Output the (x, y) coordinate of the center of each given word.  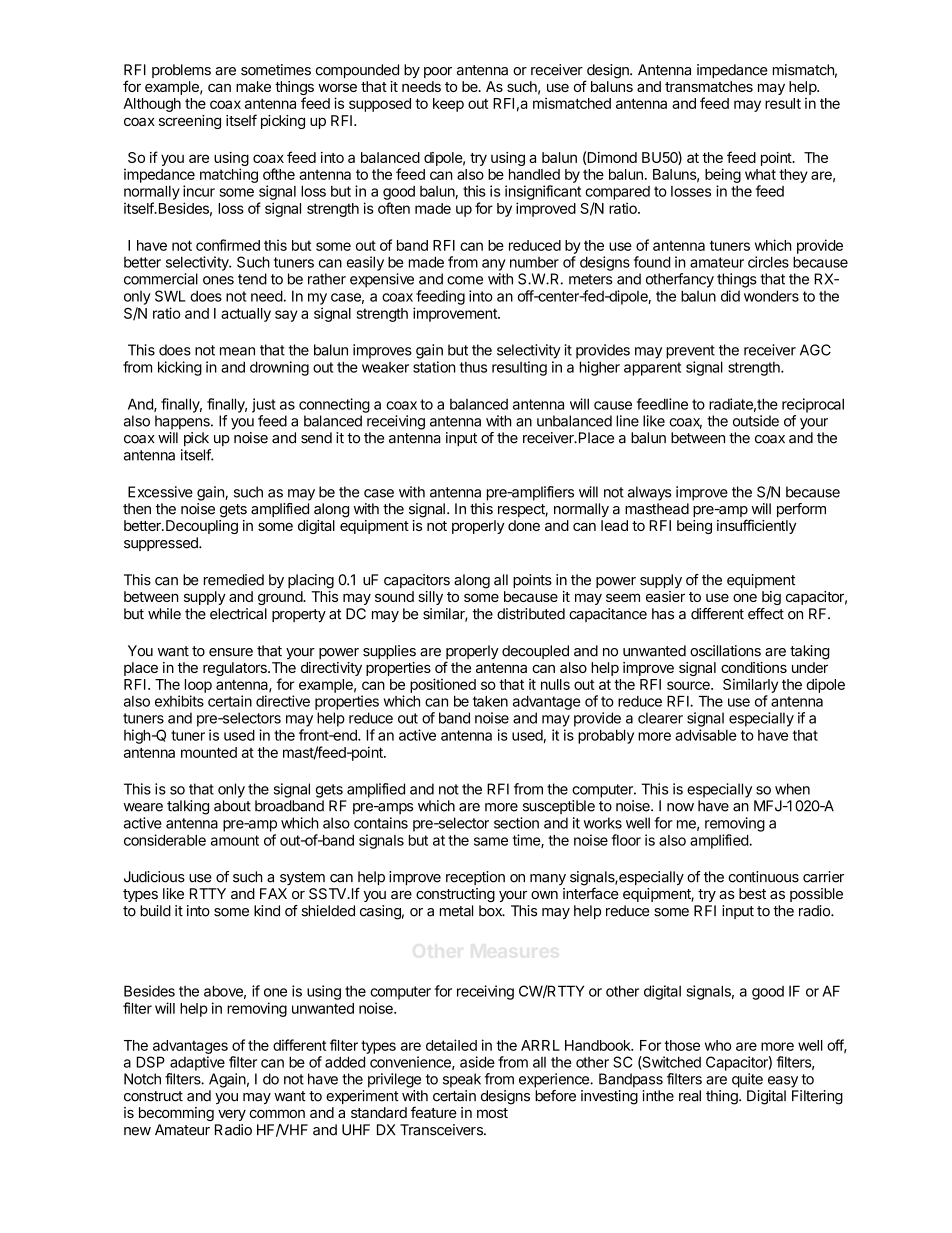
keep (448, 105)
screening (190, 122)
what (760, 174)
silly (430, 598)
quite (747, 1080)
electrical (238, 614)
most (492, 1113)
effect (766, 614)
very (232, 1115)
